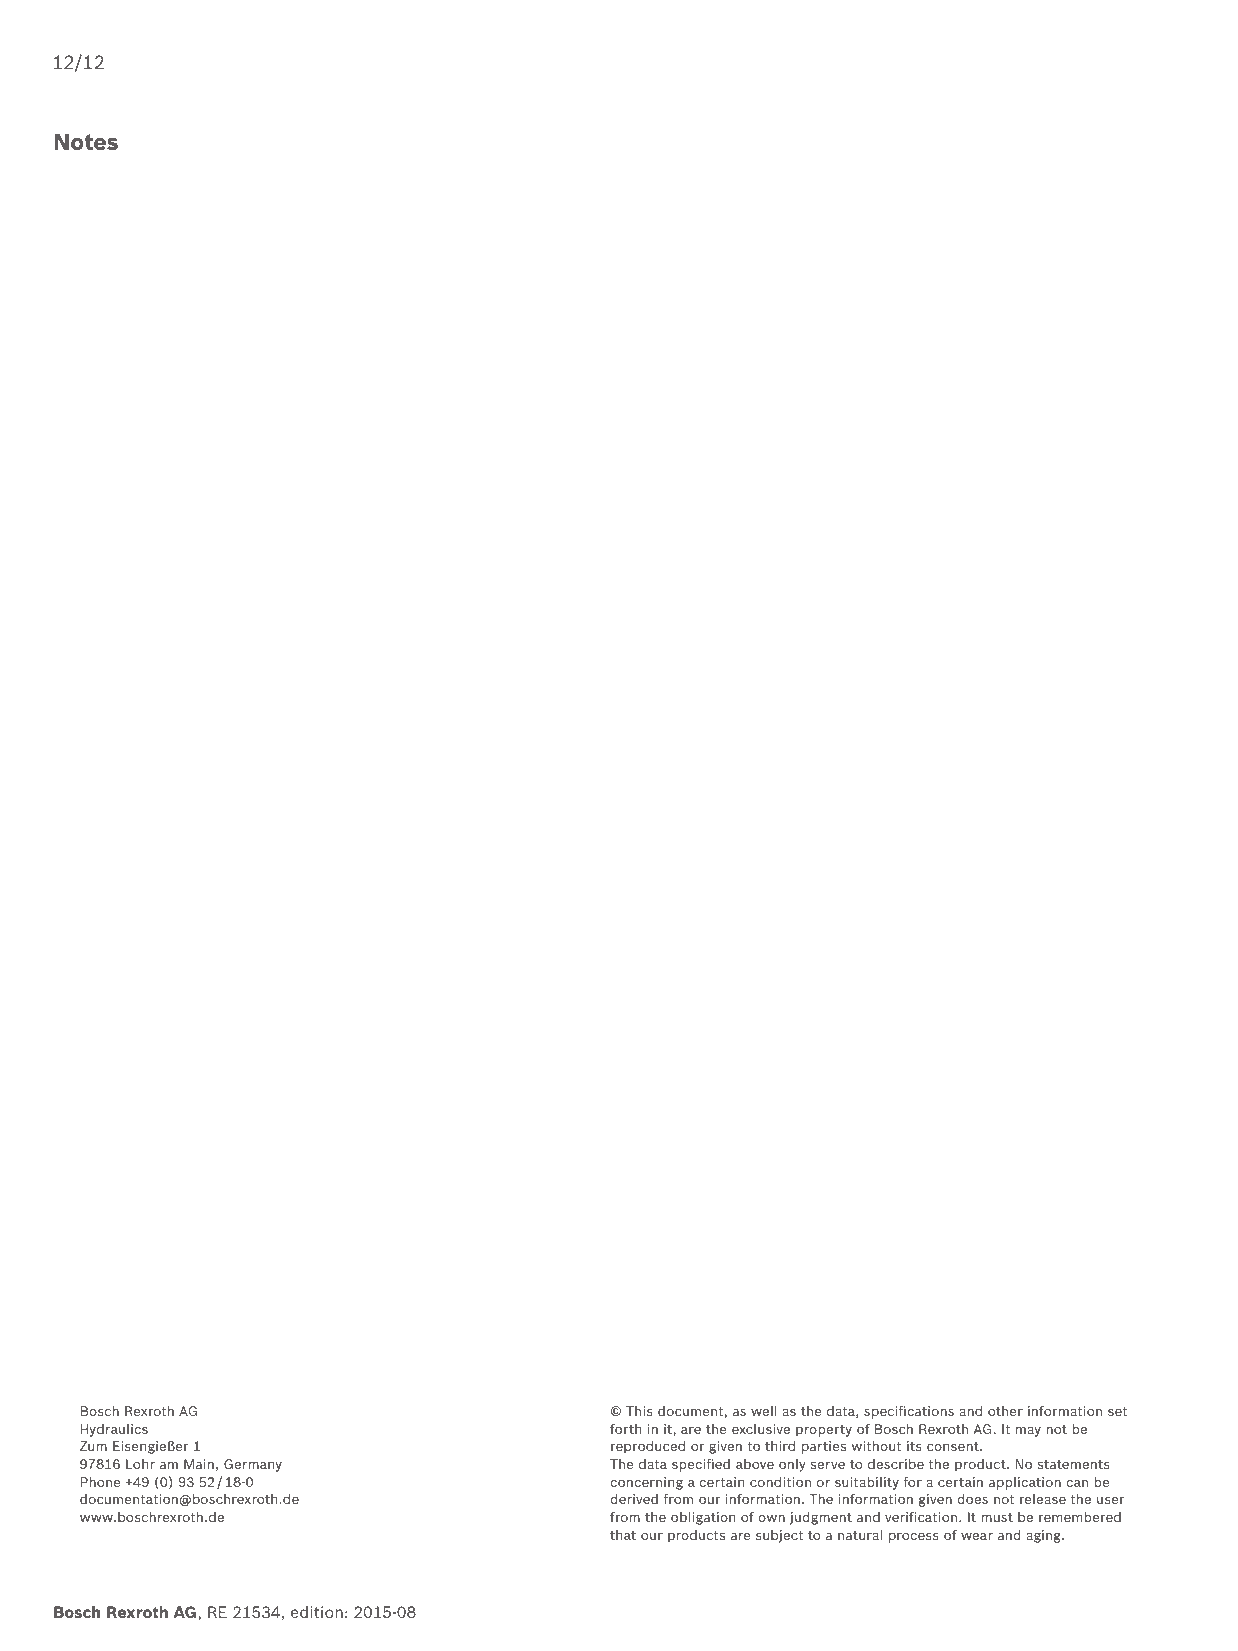 This page has height=1651, width=1238. What do you see at coordinates (648, 1447) in the page?
I see `reproduced` at bounding box center [648, 1447].
